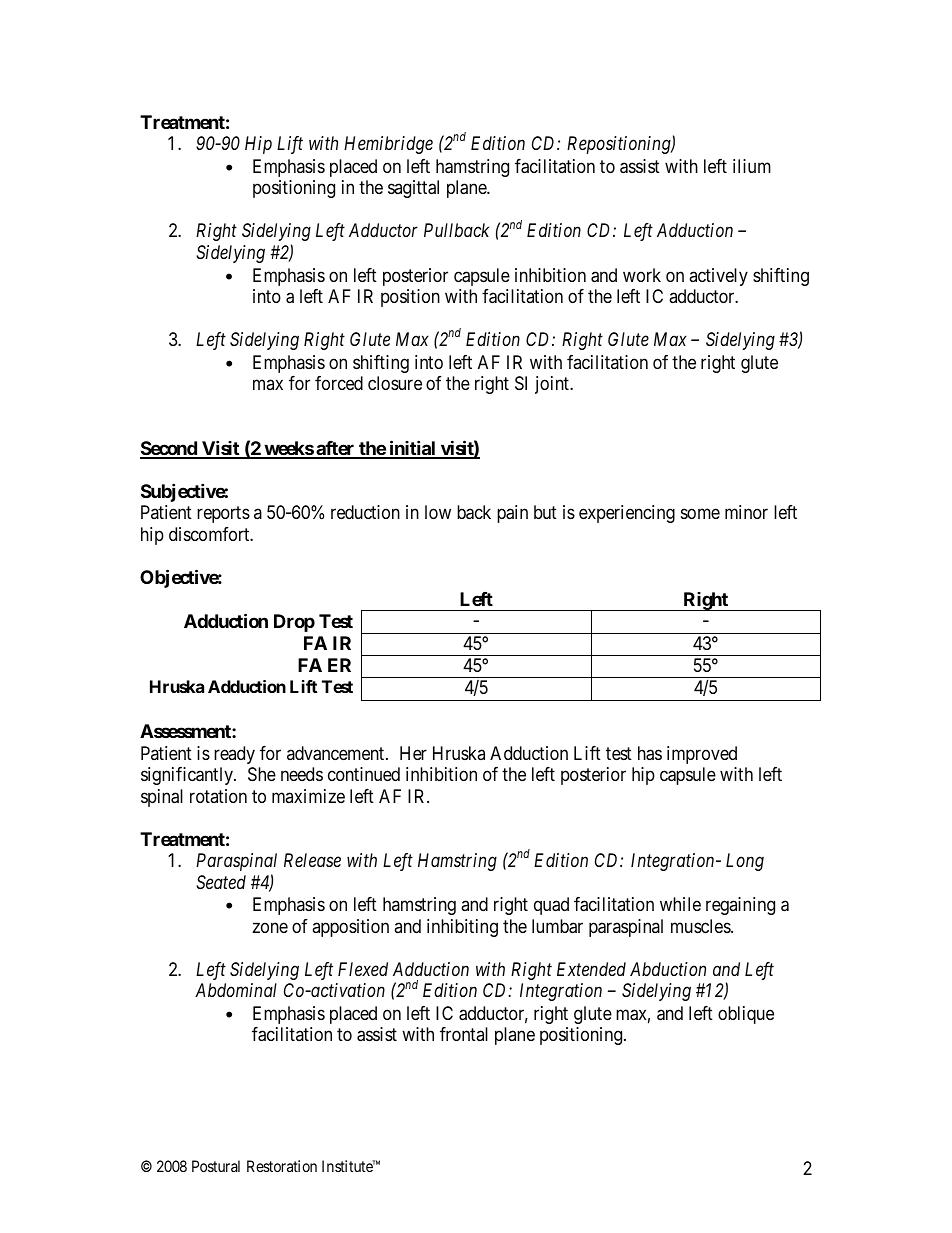  I want to click on Abdominal, so click(236, 990).
